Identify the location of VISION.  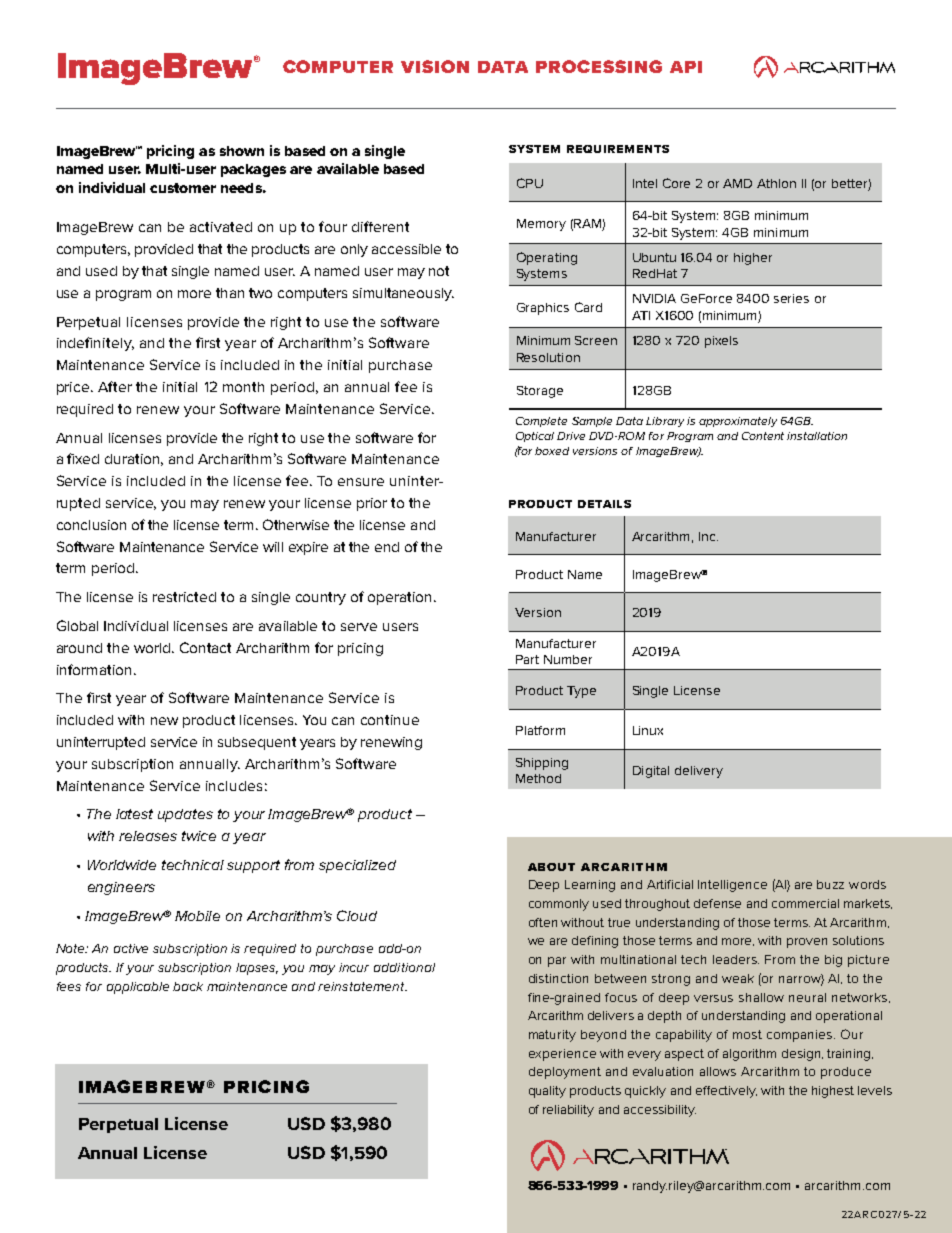
(435, 66).
